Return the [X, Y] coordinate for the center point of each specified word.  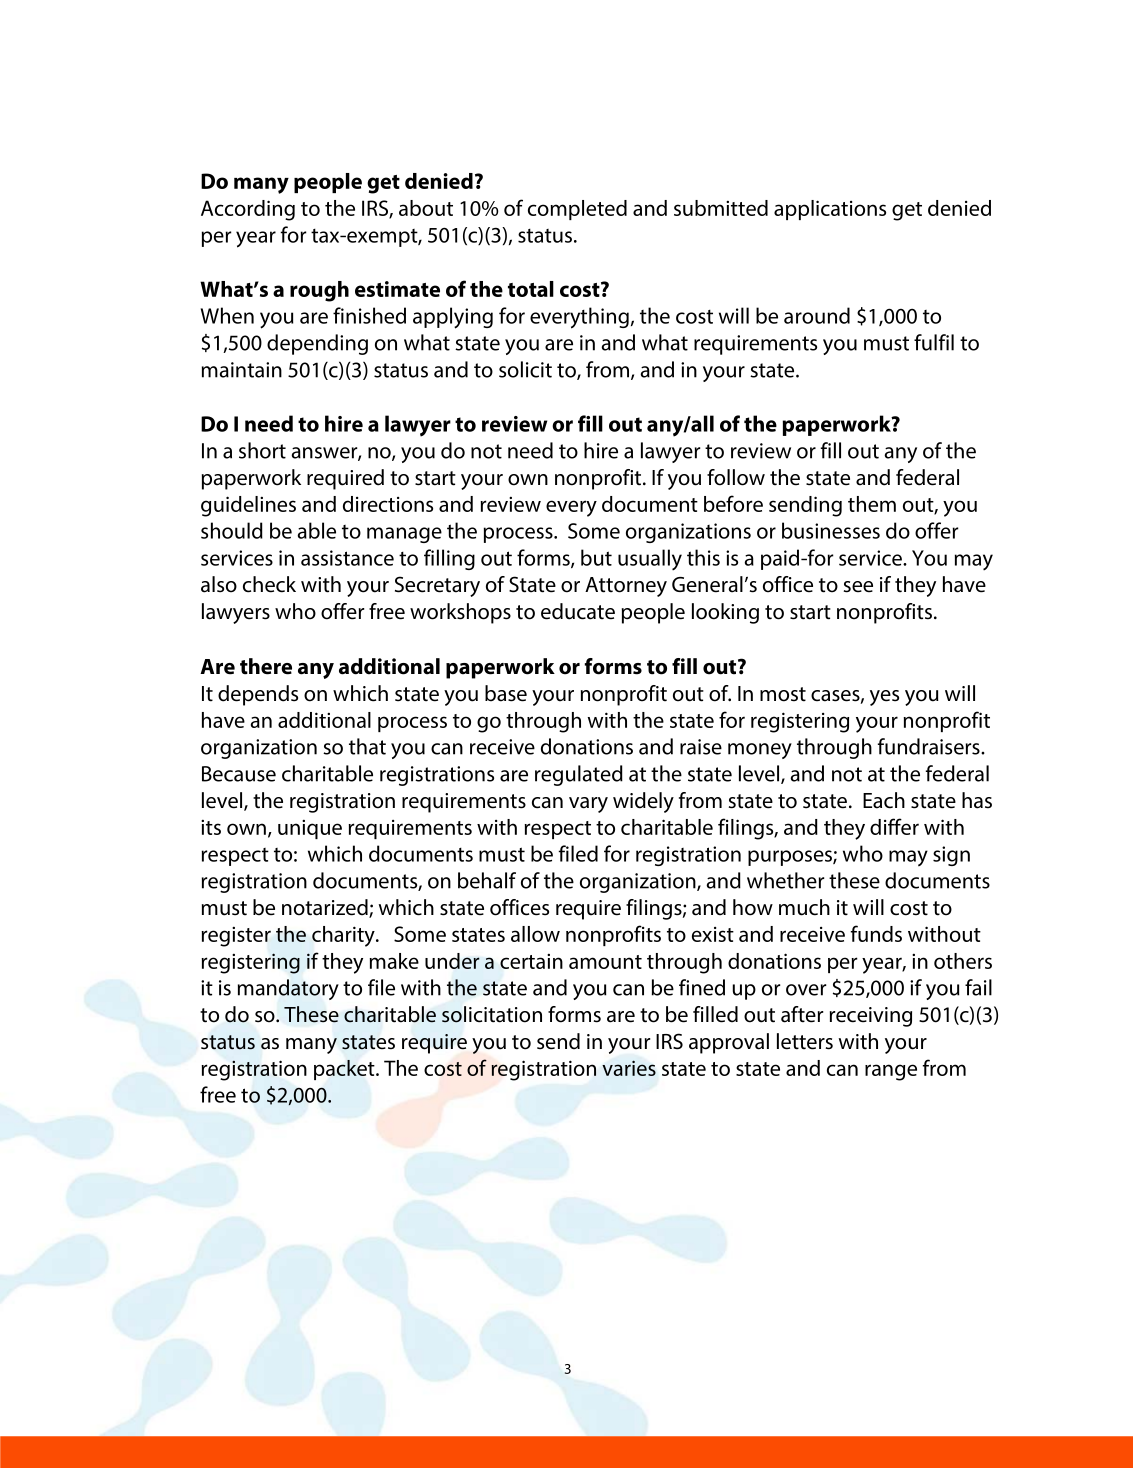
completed [577, 210]
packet [345, 1070]
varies [629, 1068]
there [266, 666]
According [248, 210]
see [858, 587]
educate [578, 611]
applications [830, 210]
